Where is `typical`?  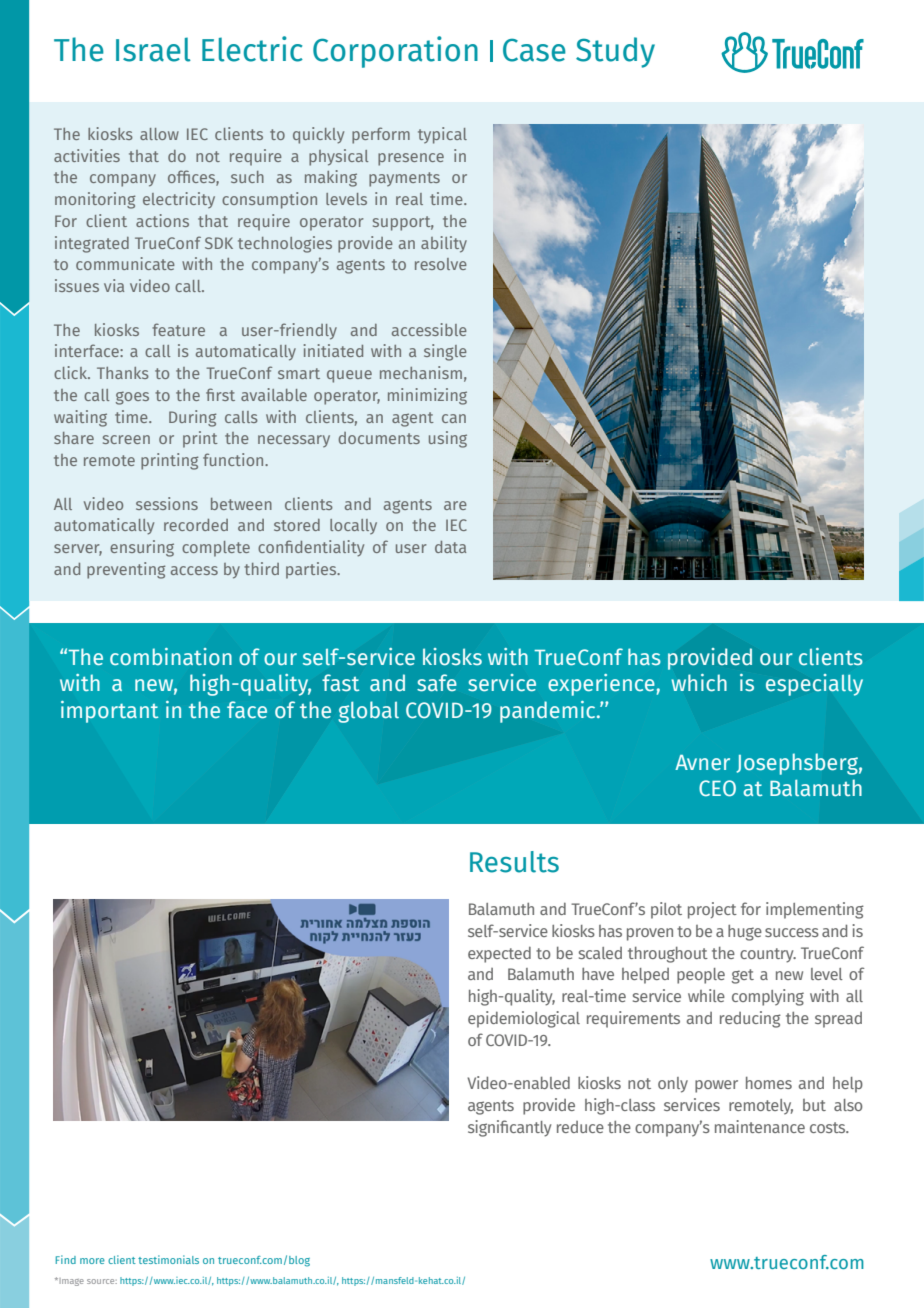 typical is located at coordinates (442, 135).
